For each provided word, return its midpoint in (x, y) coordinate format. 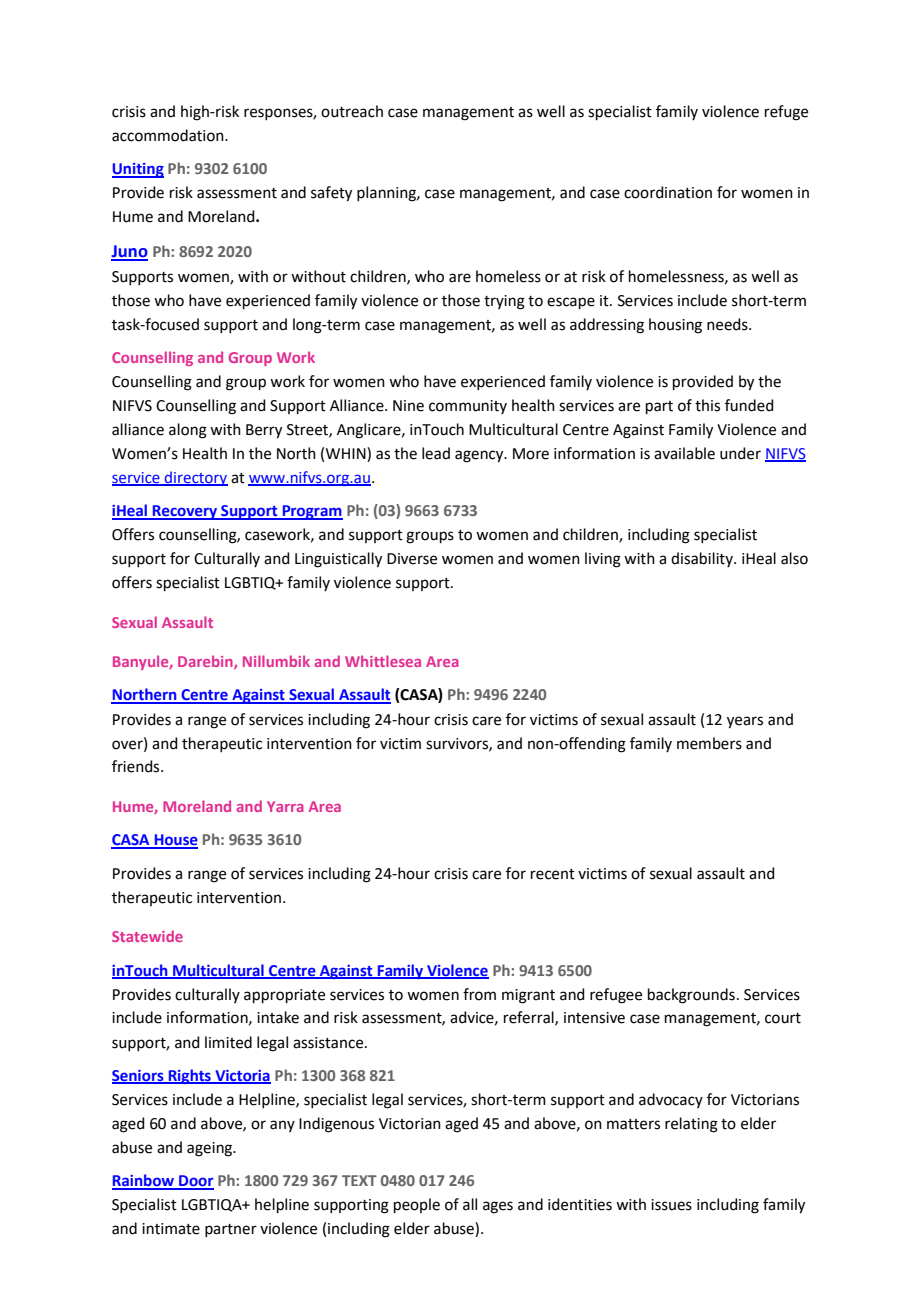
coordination (668, 192)
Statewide (147, 936)
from (479, 994)
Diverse (412, 559)
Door (195, 1182)
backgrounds (691, 996)
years (745, 722)
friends (137, 766)
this (707, 405)
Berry (264, 431)
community (468, 407)
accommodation (169, 135)
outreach (352, 111)
